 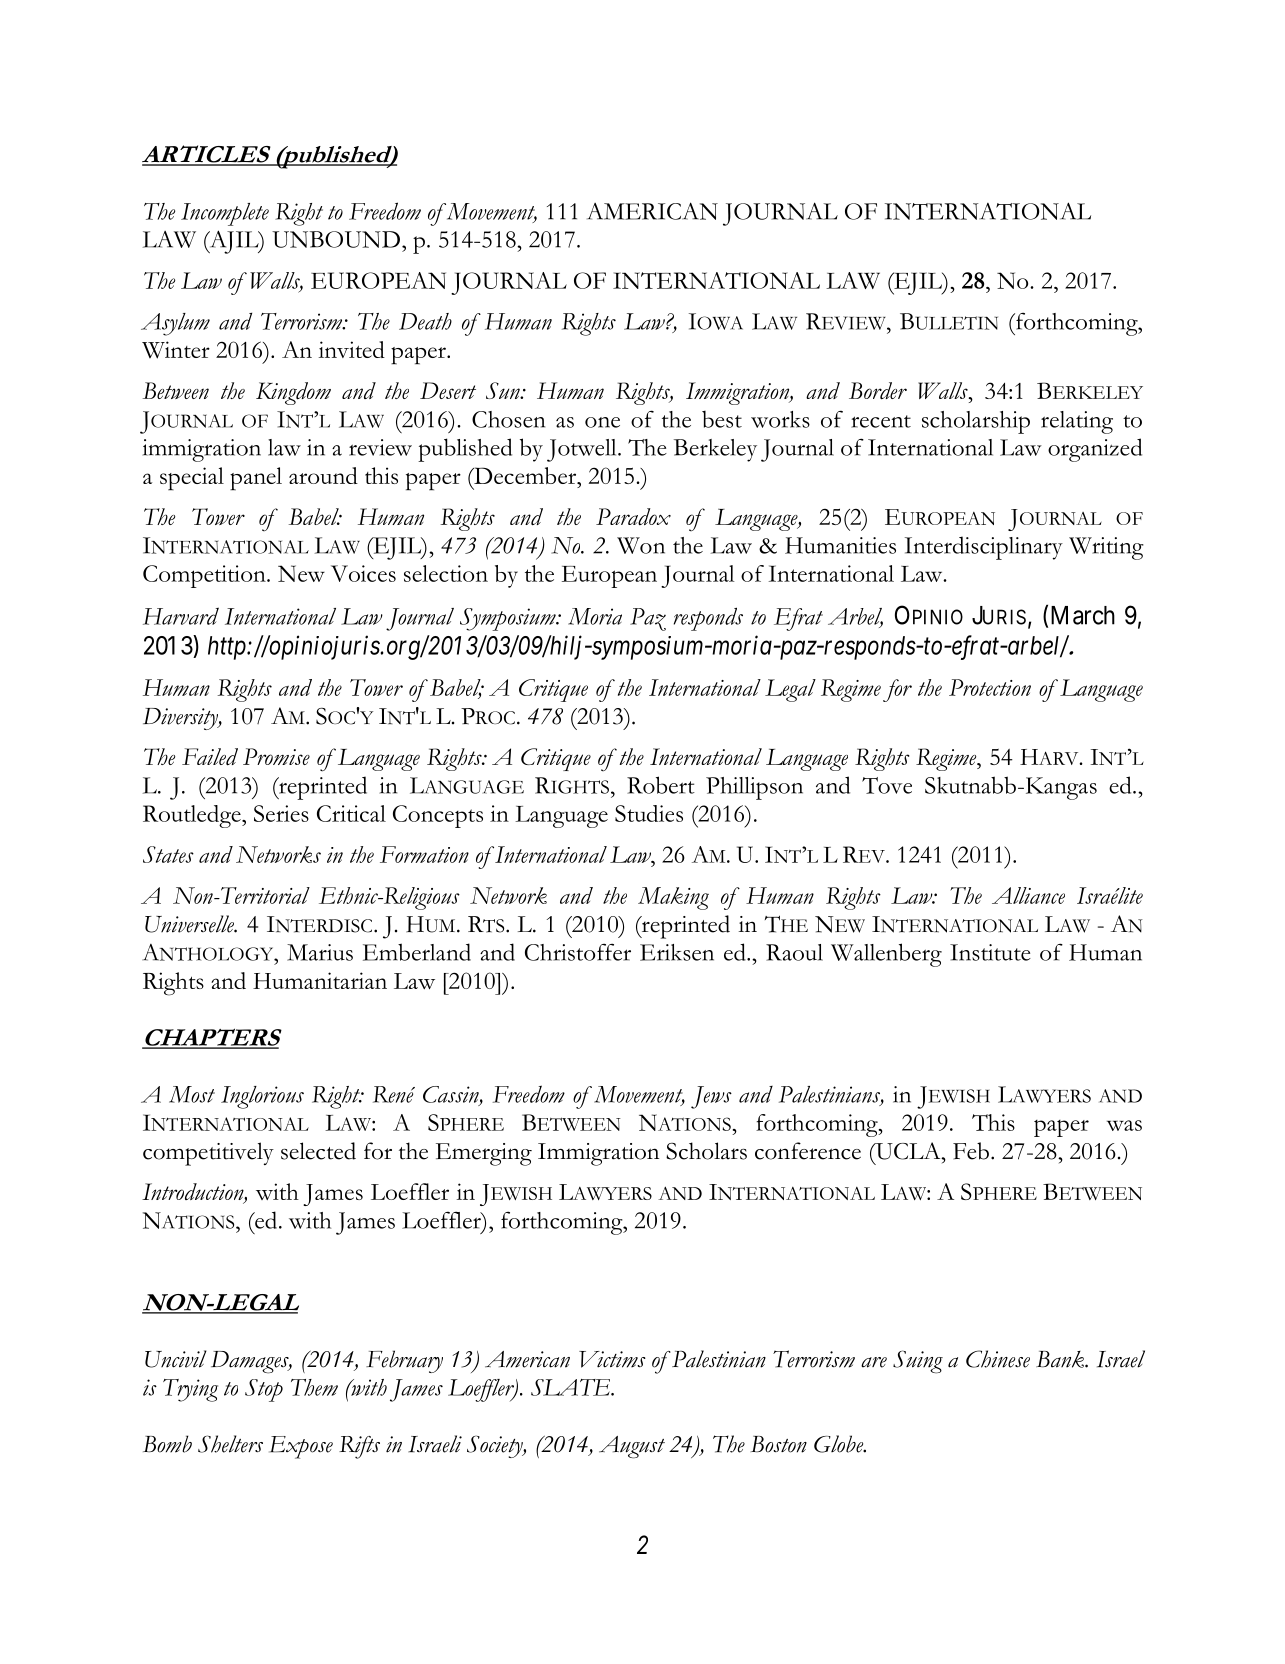 I want to click on Competition, so click(x=205, y=576).
